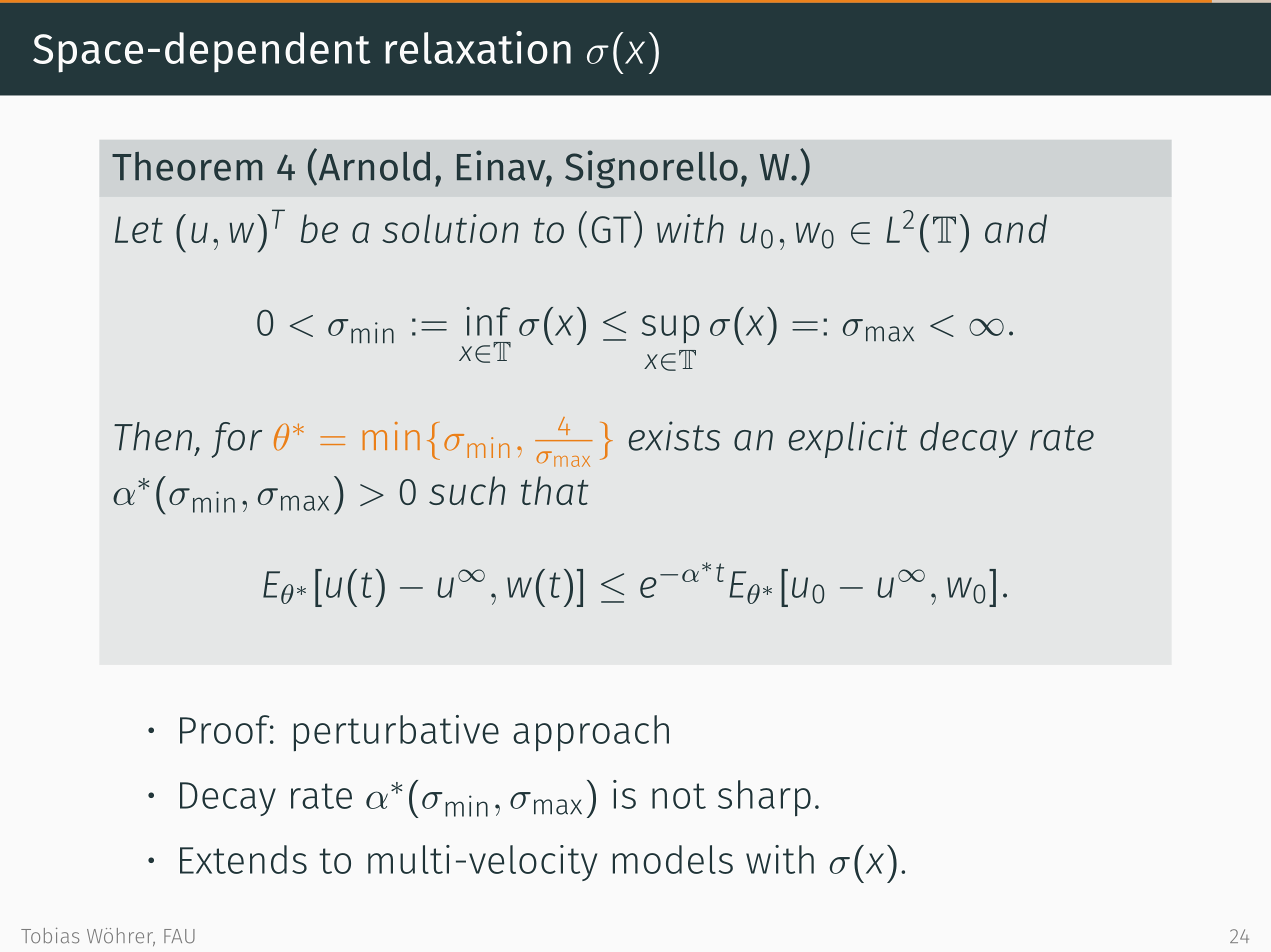  What do you see at coordinates (764, 798) in the screenshot?
I see `sharp` at bounding box center [764, 798].
